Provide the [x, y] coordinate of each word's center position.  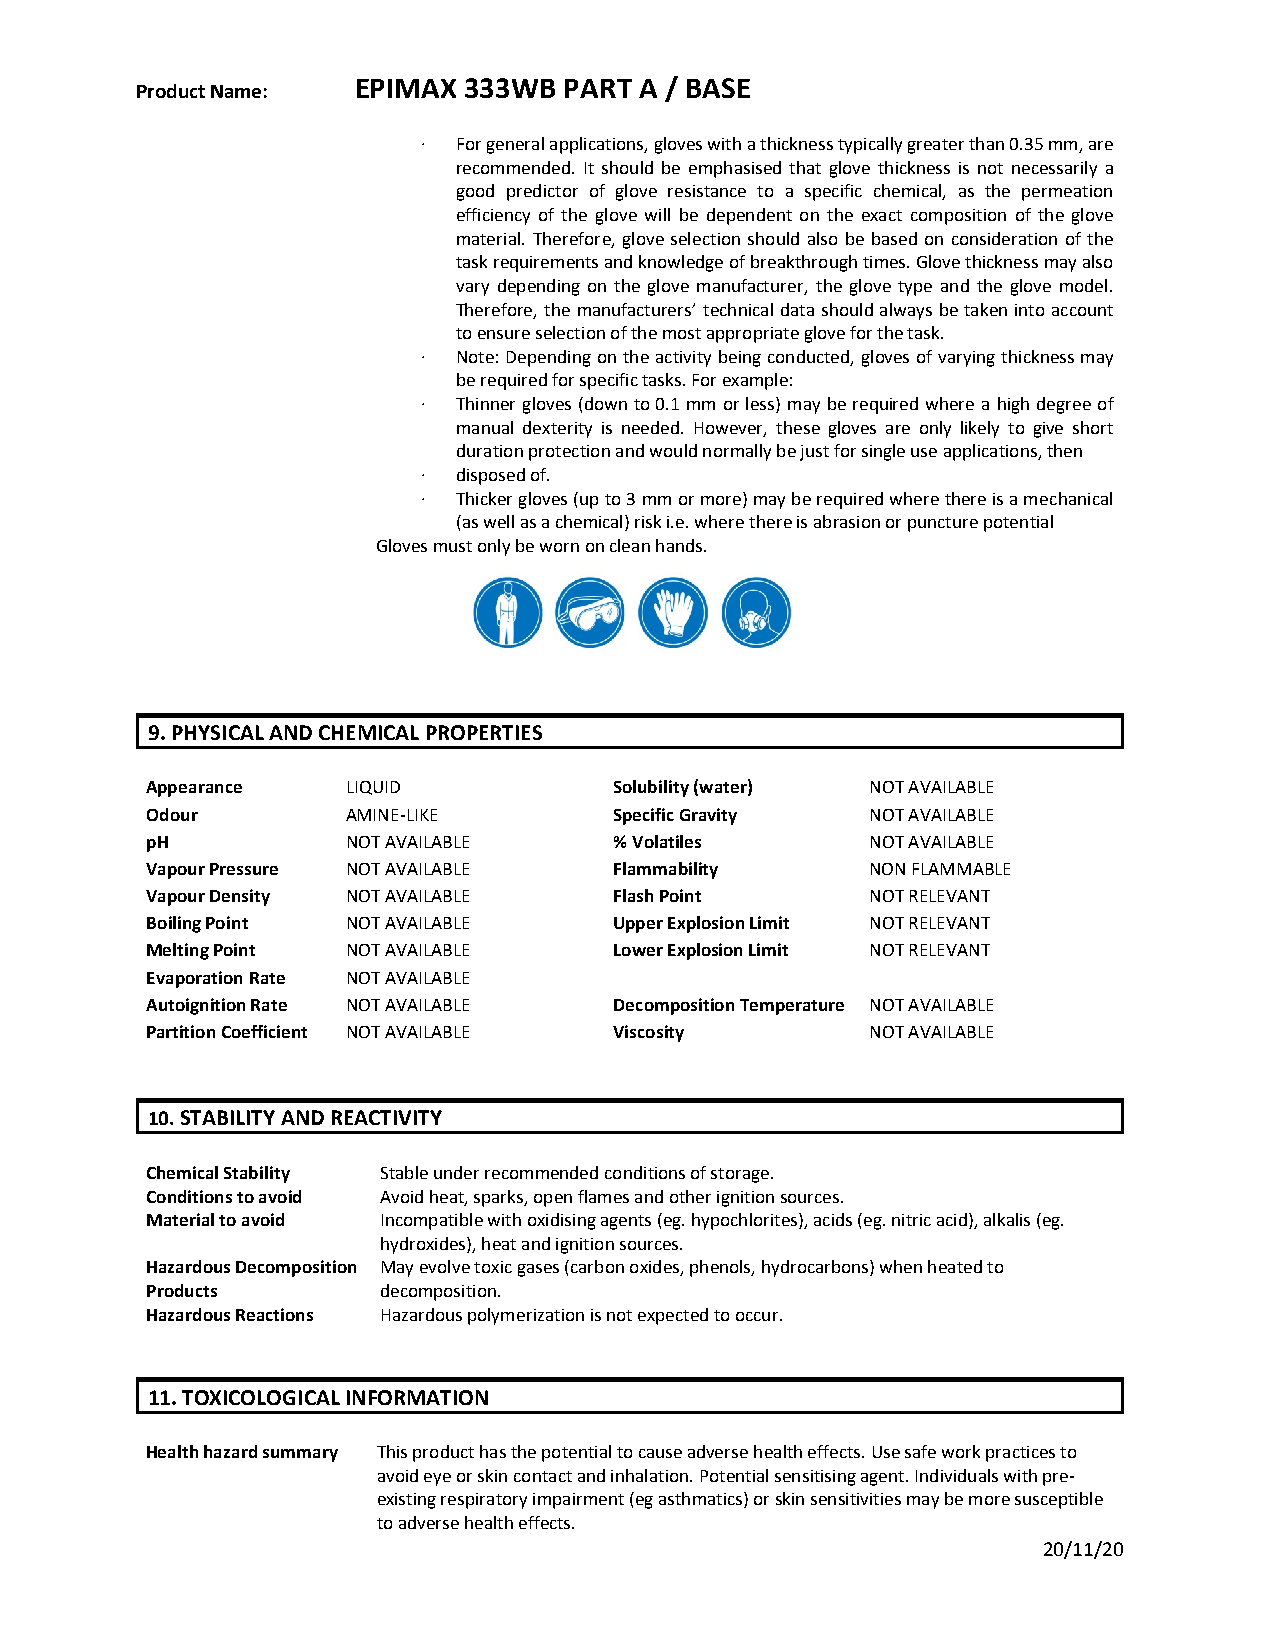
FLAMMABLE [961, 869]
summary [300, 1455]
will [657, 214]
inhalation [649, 1475]
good [475, 192]
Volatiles [666, 841]
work [961, 1451]
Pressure [244, 869]
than [986, 143]
